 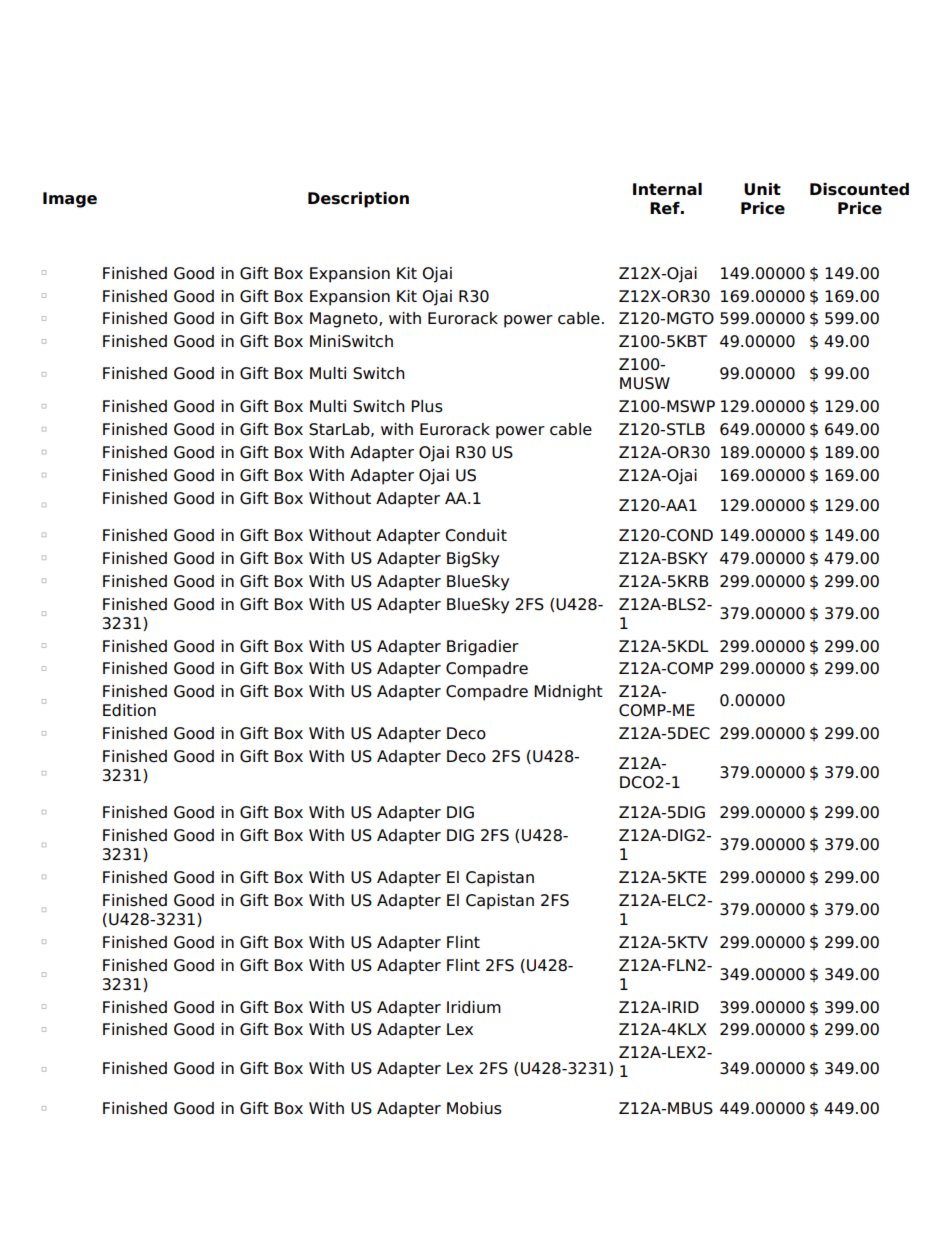 I want to click on Unit, so click(x=762, y=189).
